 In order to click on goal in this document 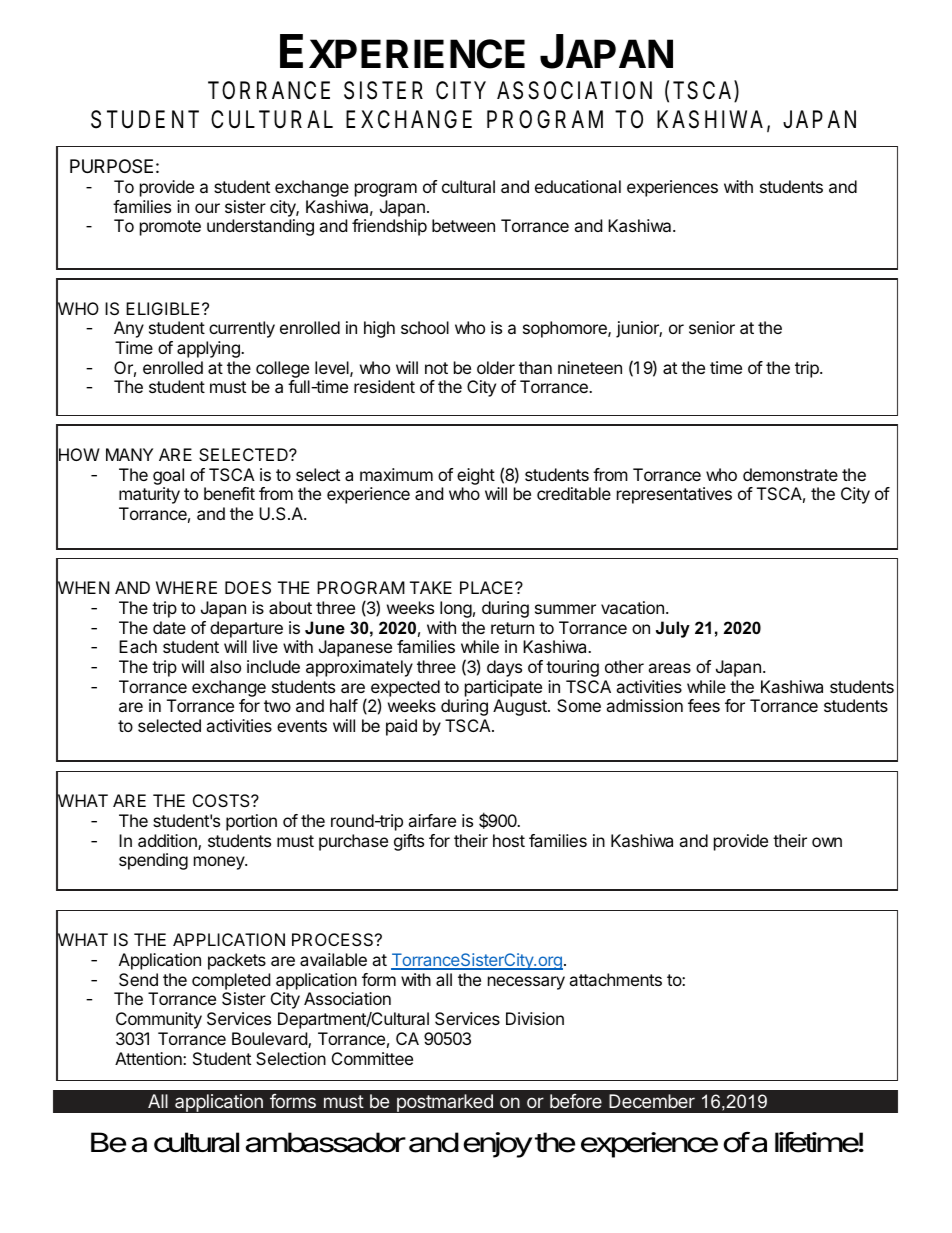, I will do `click(168, 476)`.
